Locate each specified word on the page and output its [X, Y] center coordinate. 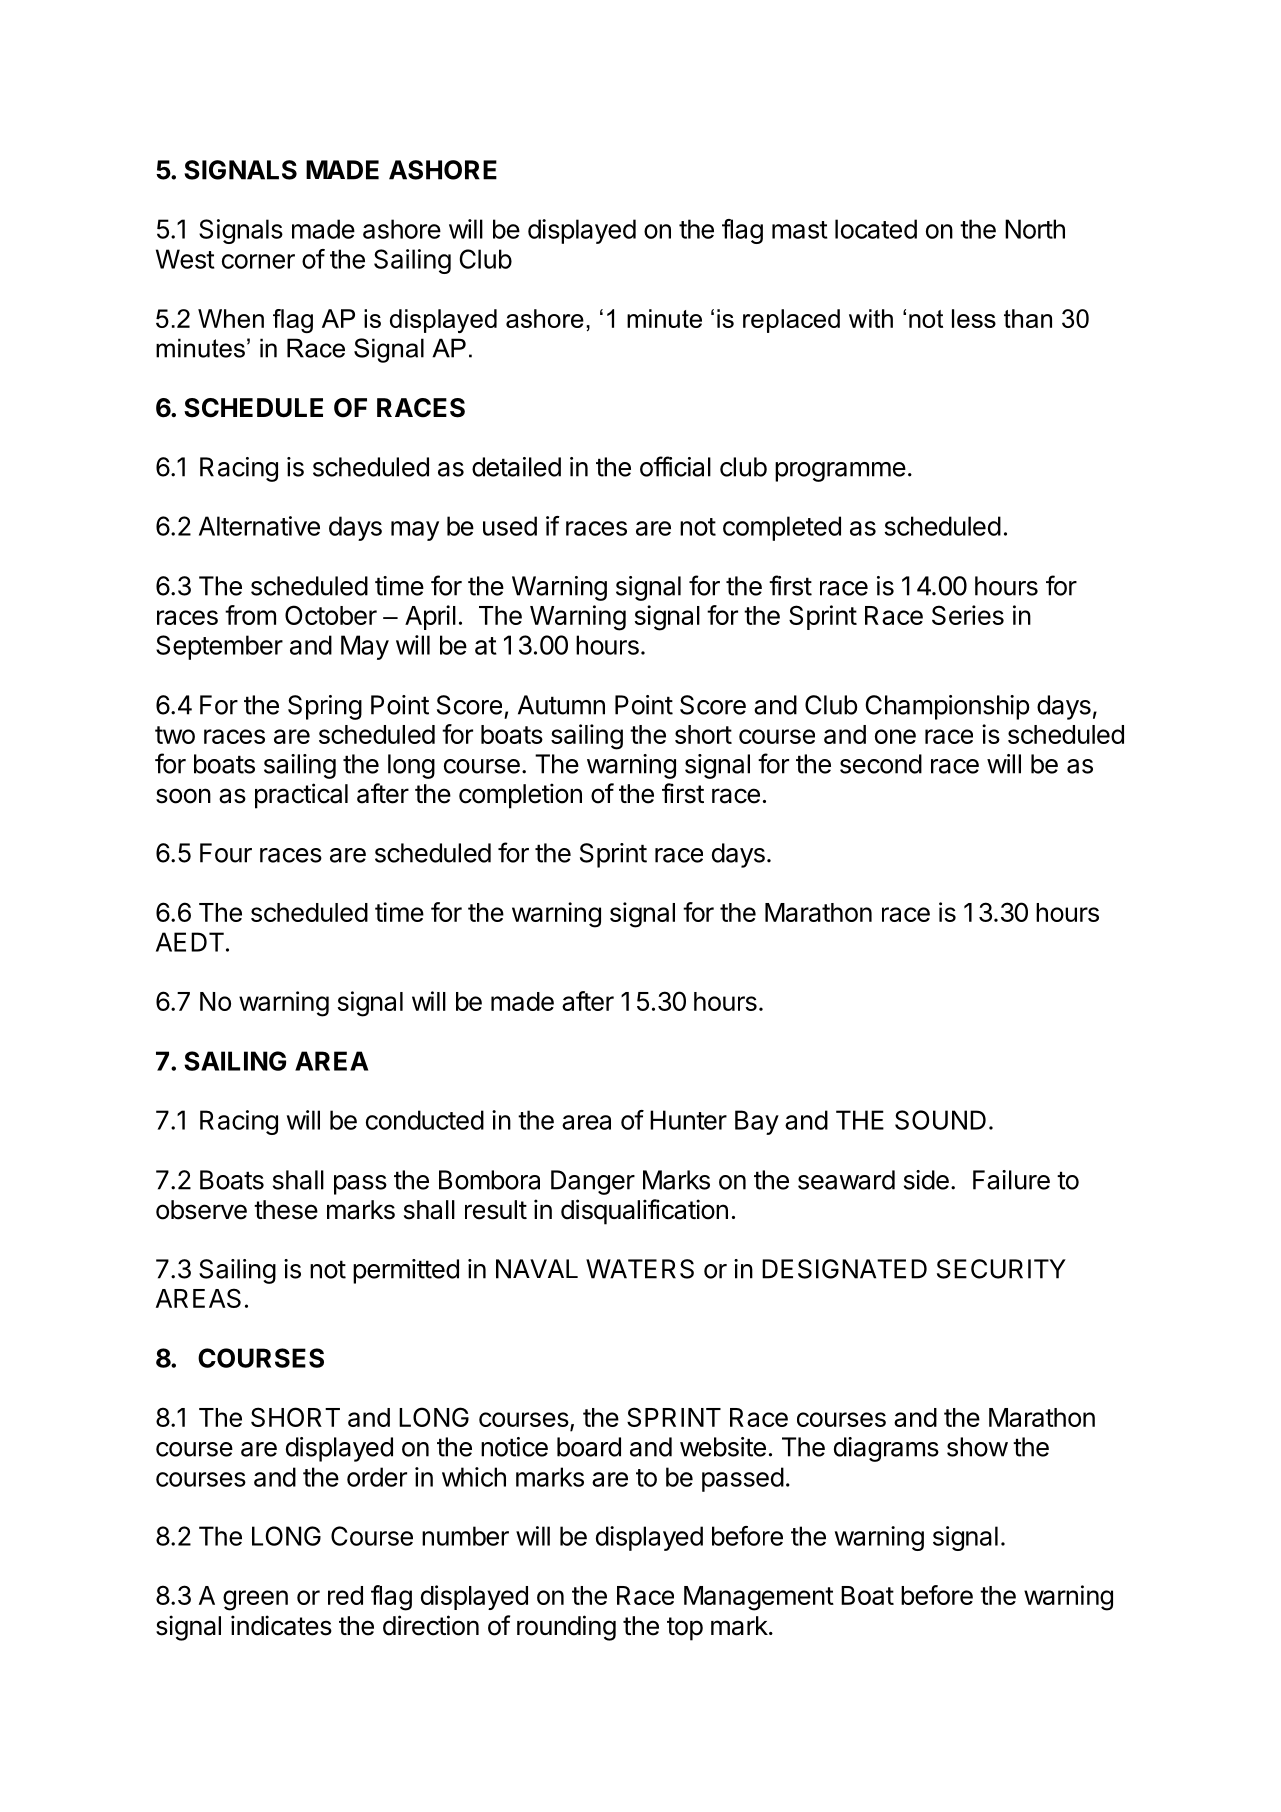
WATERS [640, 1269]
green [255, 1600]
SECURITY [1001, 1269]
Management [759, 1598]
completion [520, 796]
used [510, 526]
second [881, 764]
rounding [566, 1628]
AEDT [190, 942]
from [250, 615]
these [286, 1210]
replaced [791, 321]
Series [968, 615]
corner [258, 261]
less [974, 318]
